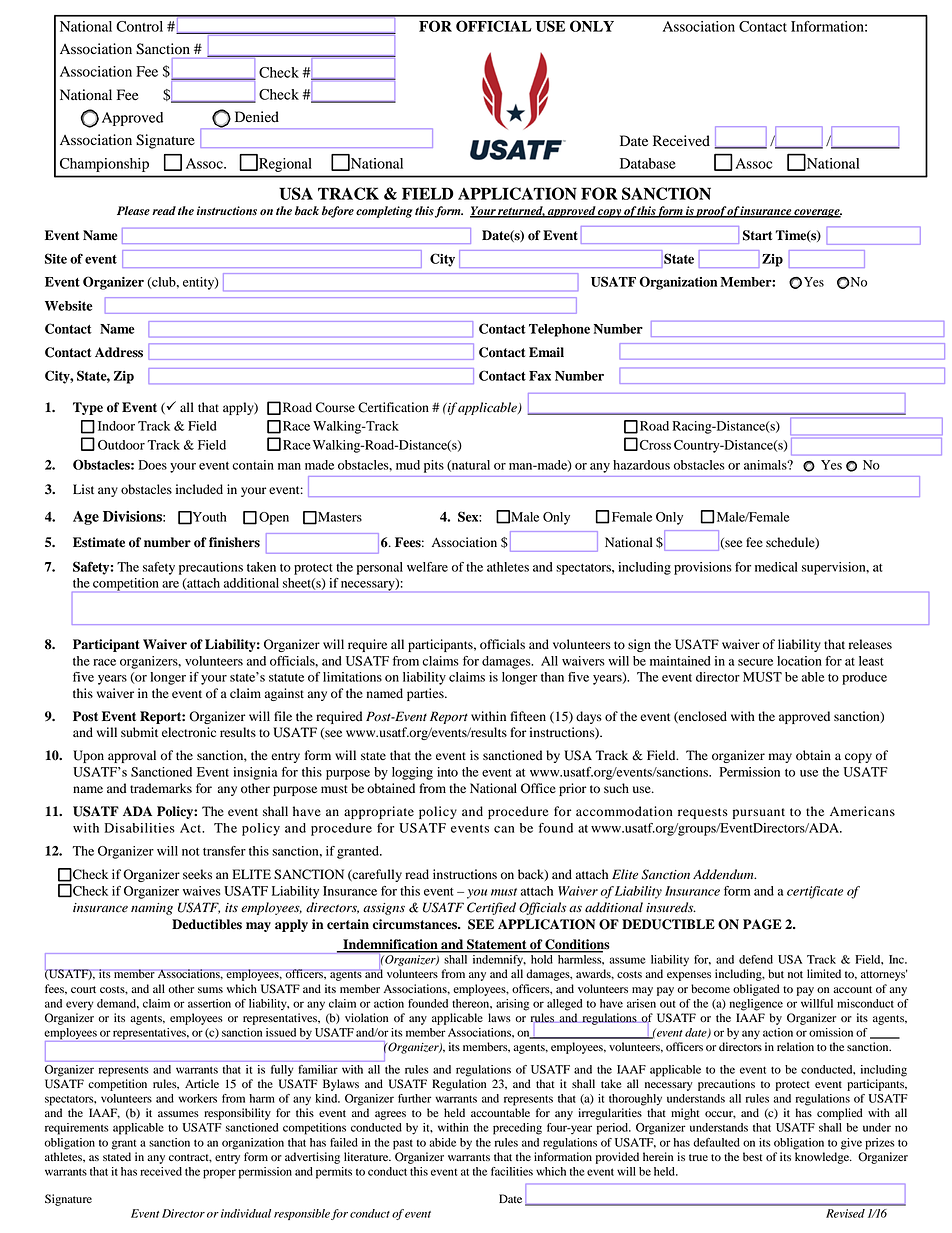 The height and width of the screenshot is (1233, 952). Describe the element at coordinates (434, 466) in the screenshot. I see `pits` at that location.
